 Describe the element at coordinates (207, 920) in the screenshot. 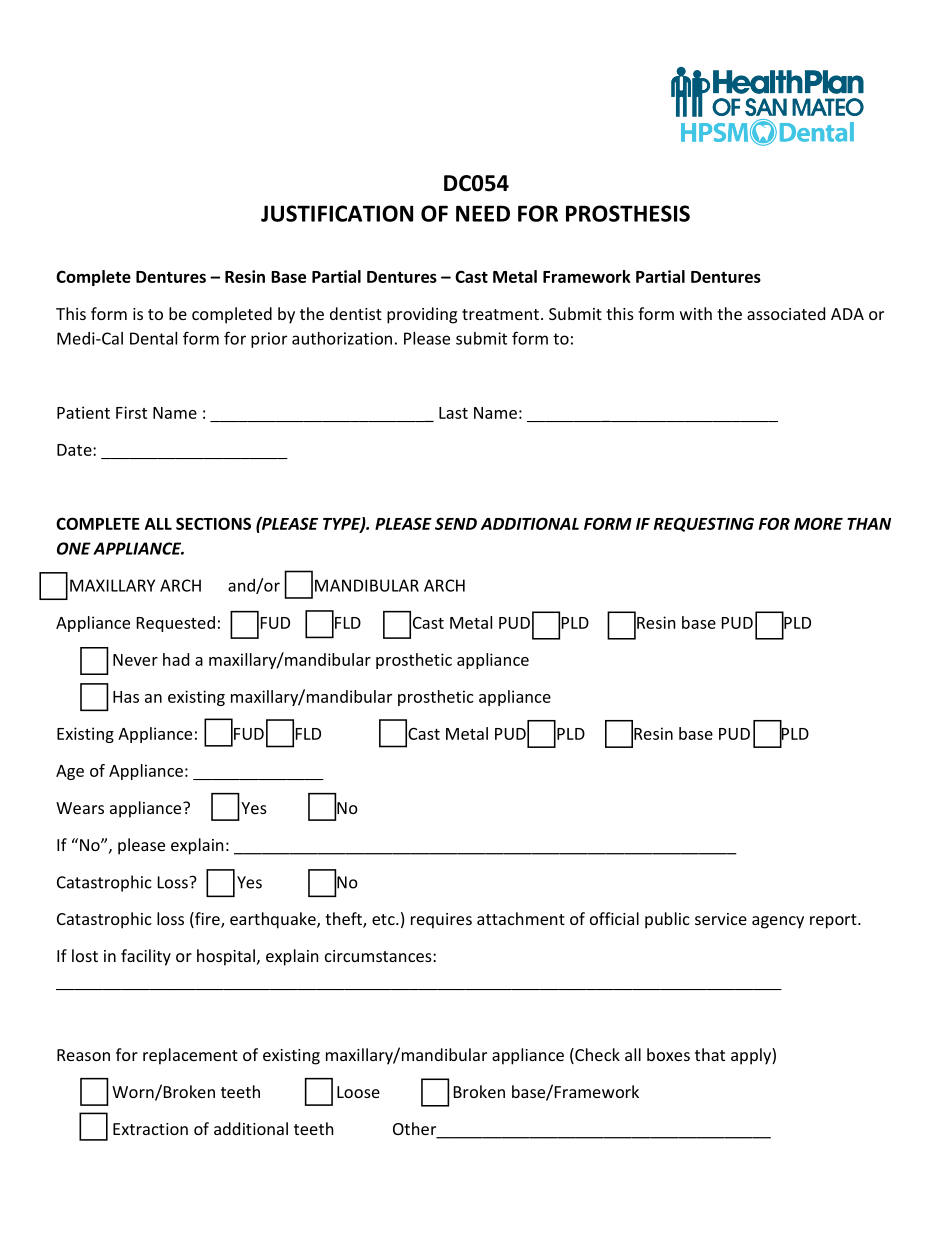

I see `fire` at that location.
